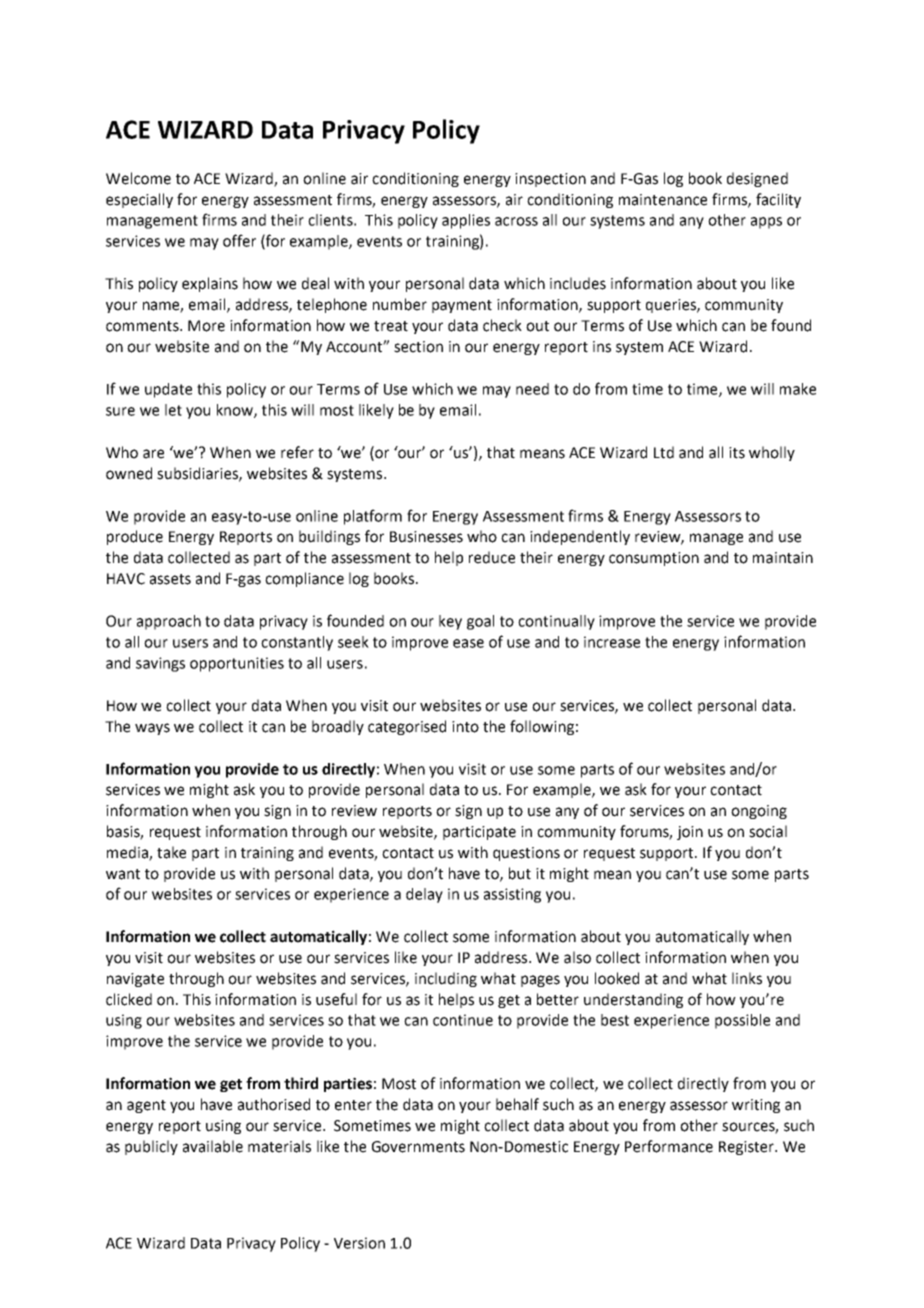  I want to click on into, so click(465, 727).
